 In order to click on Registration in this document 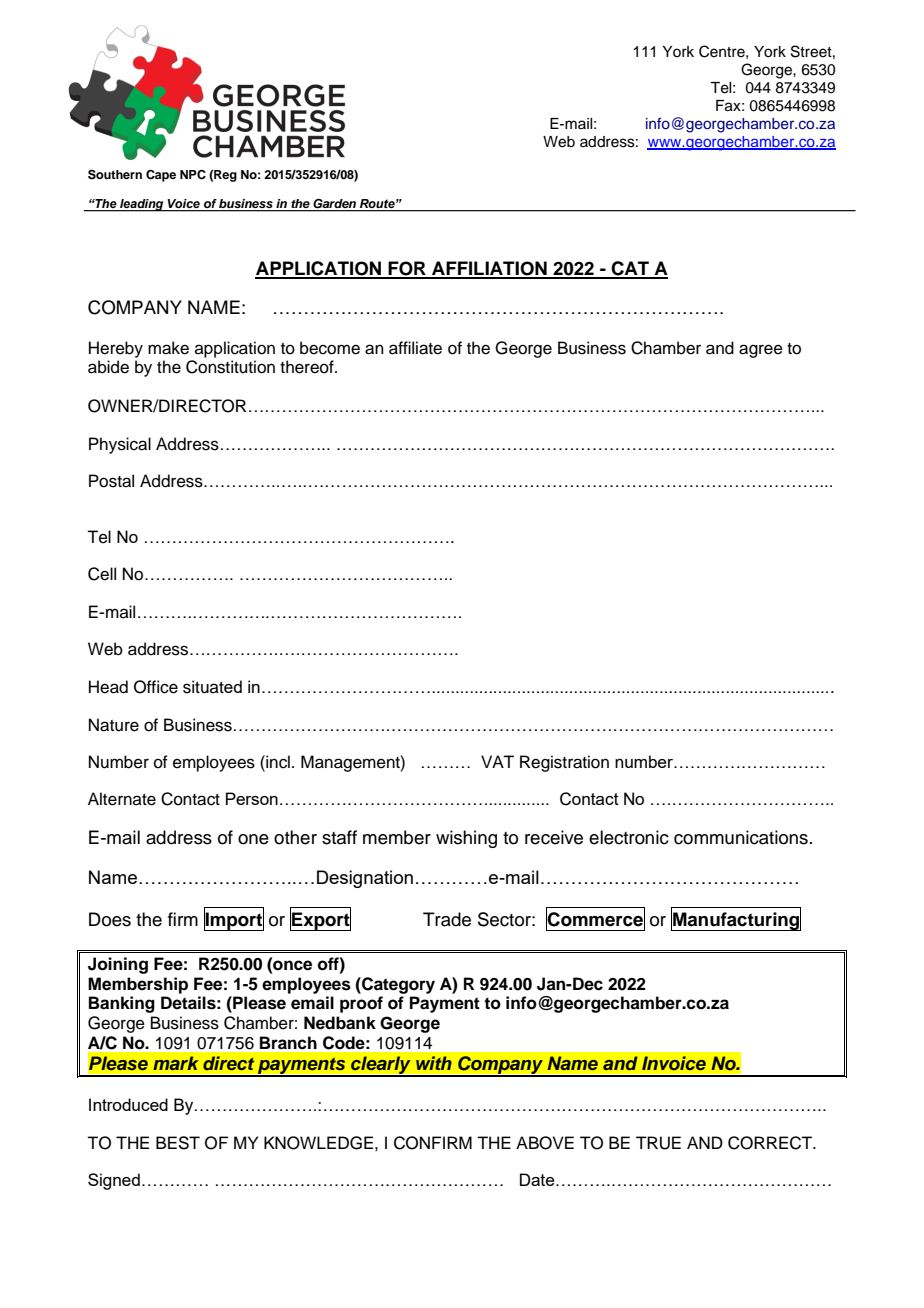, I will do `click(564, 763)`.
